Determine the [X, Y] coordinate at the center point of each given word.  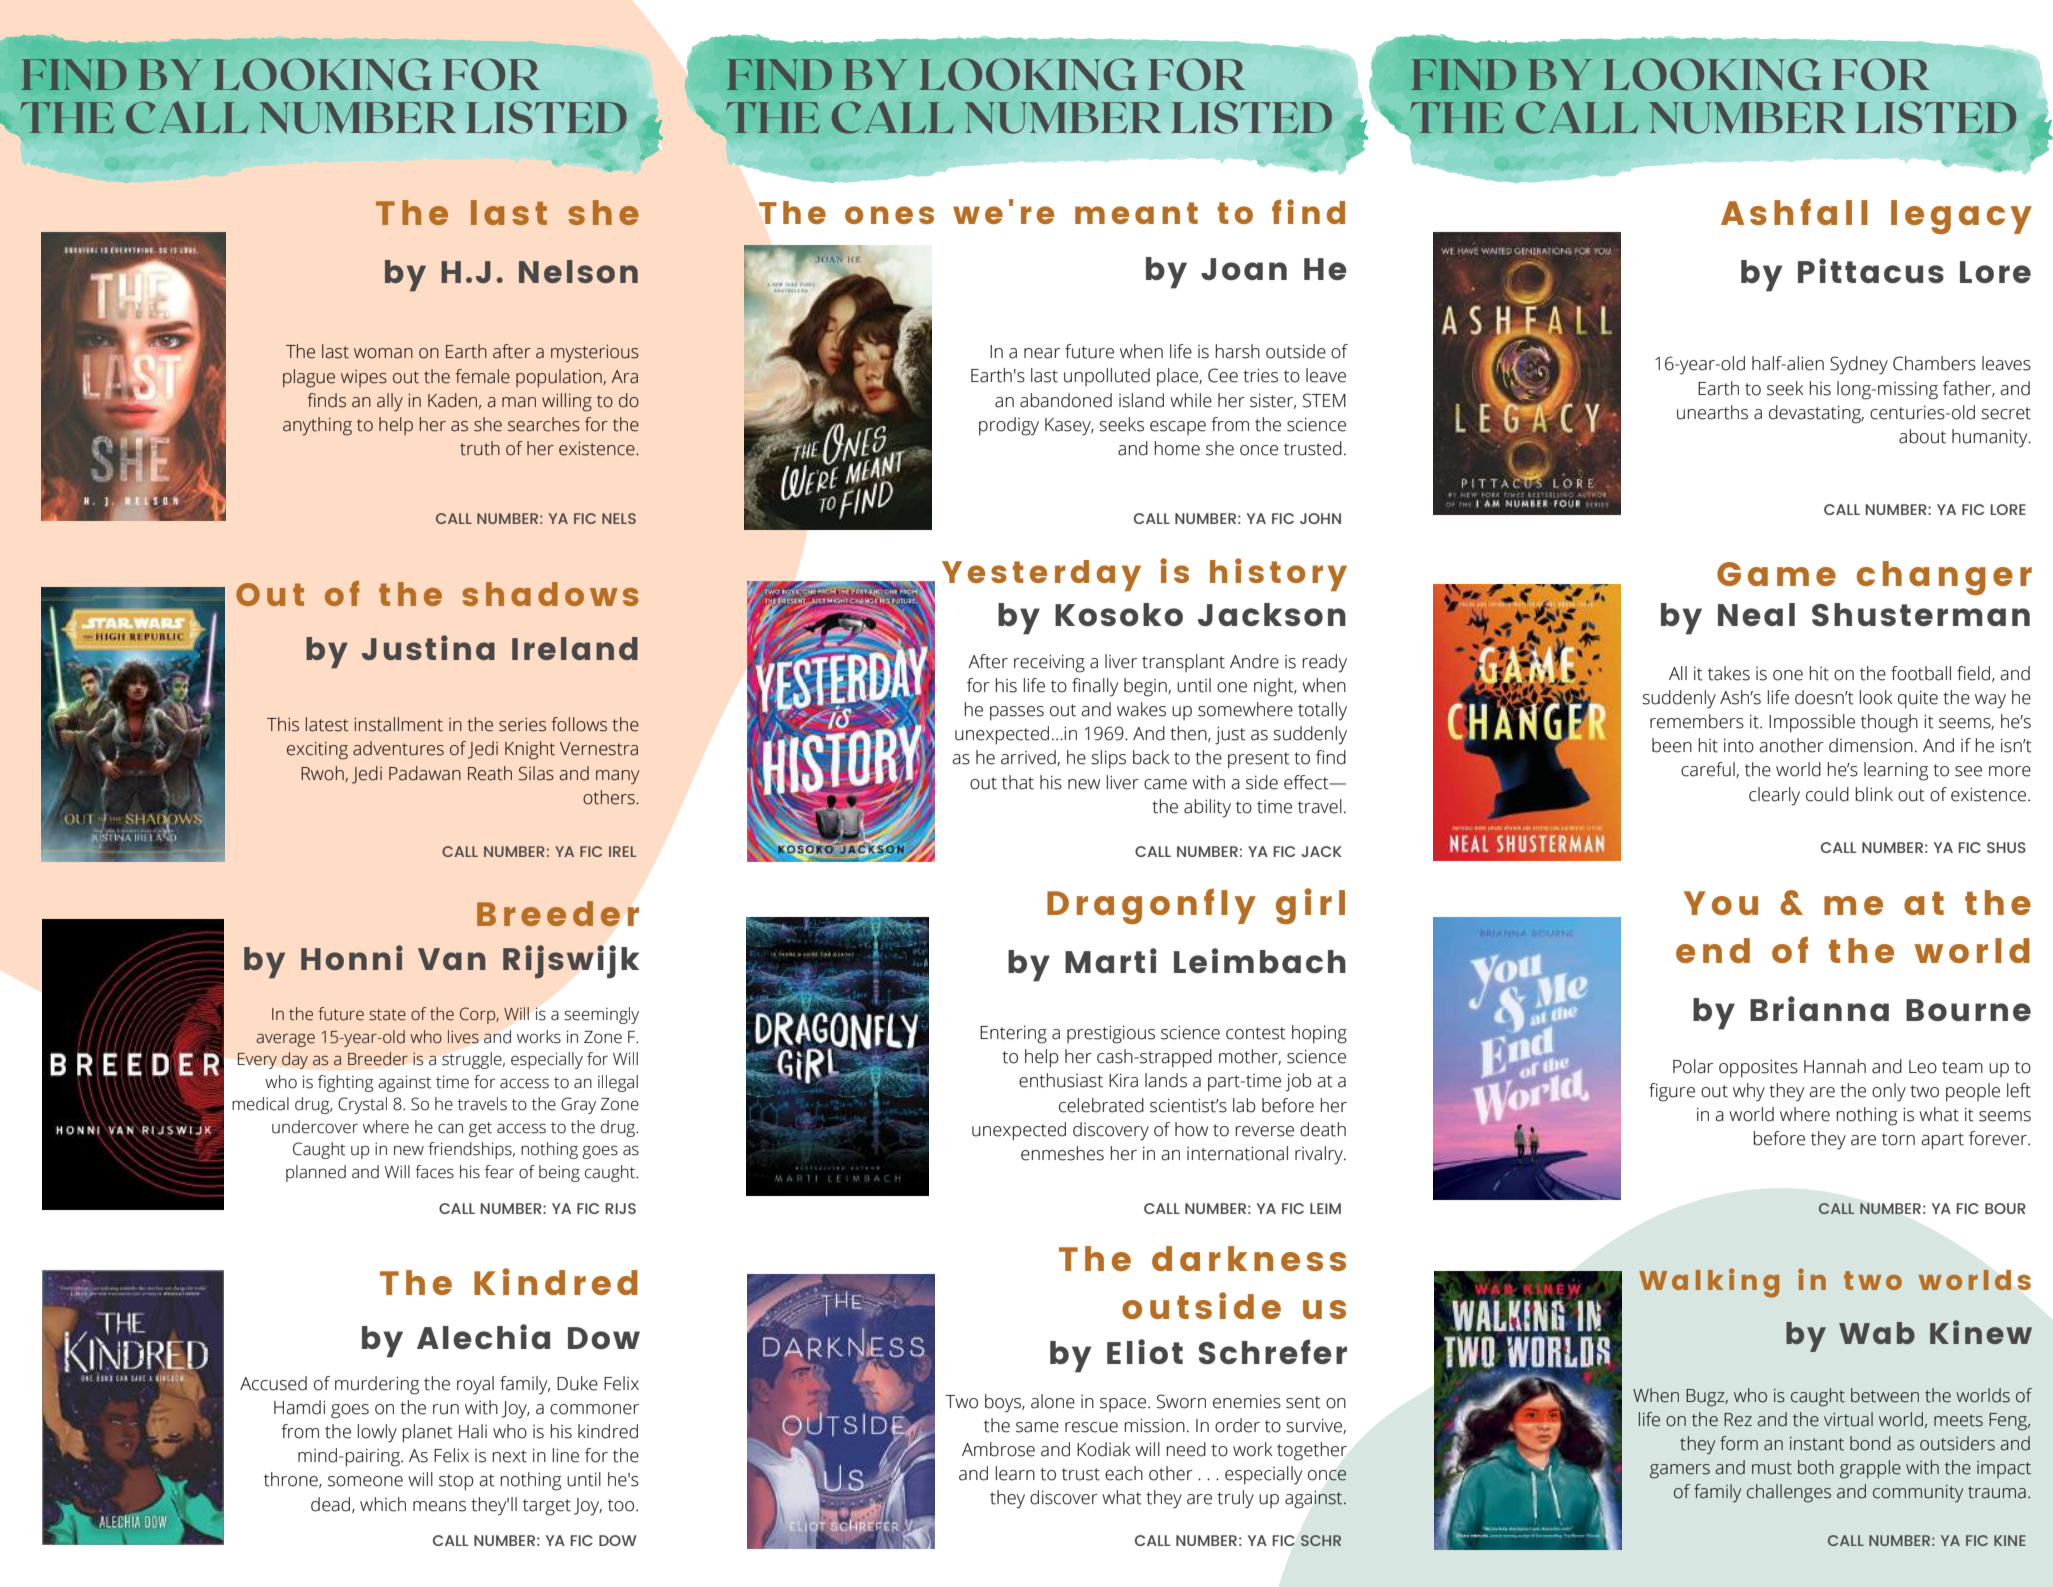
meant [1136, 213]
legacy [1961, 217]
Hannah [1835, 1066]
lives [463, 1037]
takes [1729, 673]
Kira [1123, 1081]
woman [383, 353]
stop [456, 1482]
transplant [1183, 663]
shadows [550, 594]
